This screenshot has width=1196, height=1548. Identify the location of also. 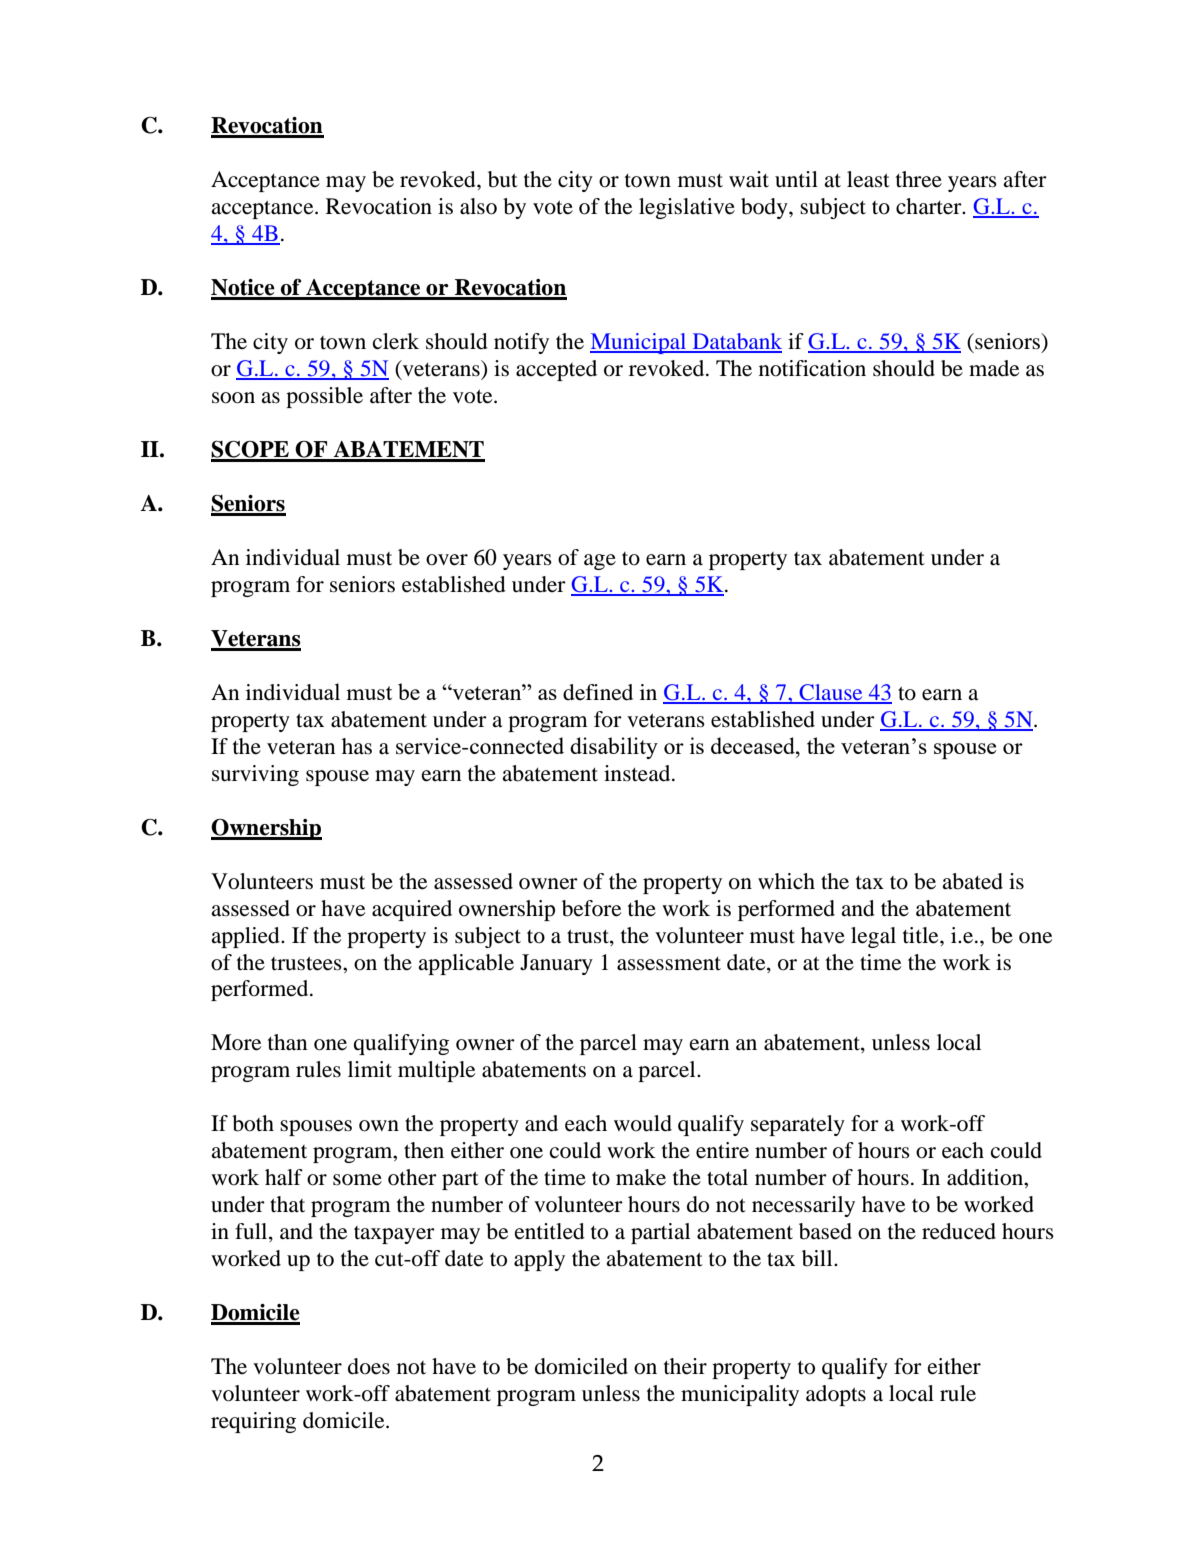
(478, 206).
